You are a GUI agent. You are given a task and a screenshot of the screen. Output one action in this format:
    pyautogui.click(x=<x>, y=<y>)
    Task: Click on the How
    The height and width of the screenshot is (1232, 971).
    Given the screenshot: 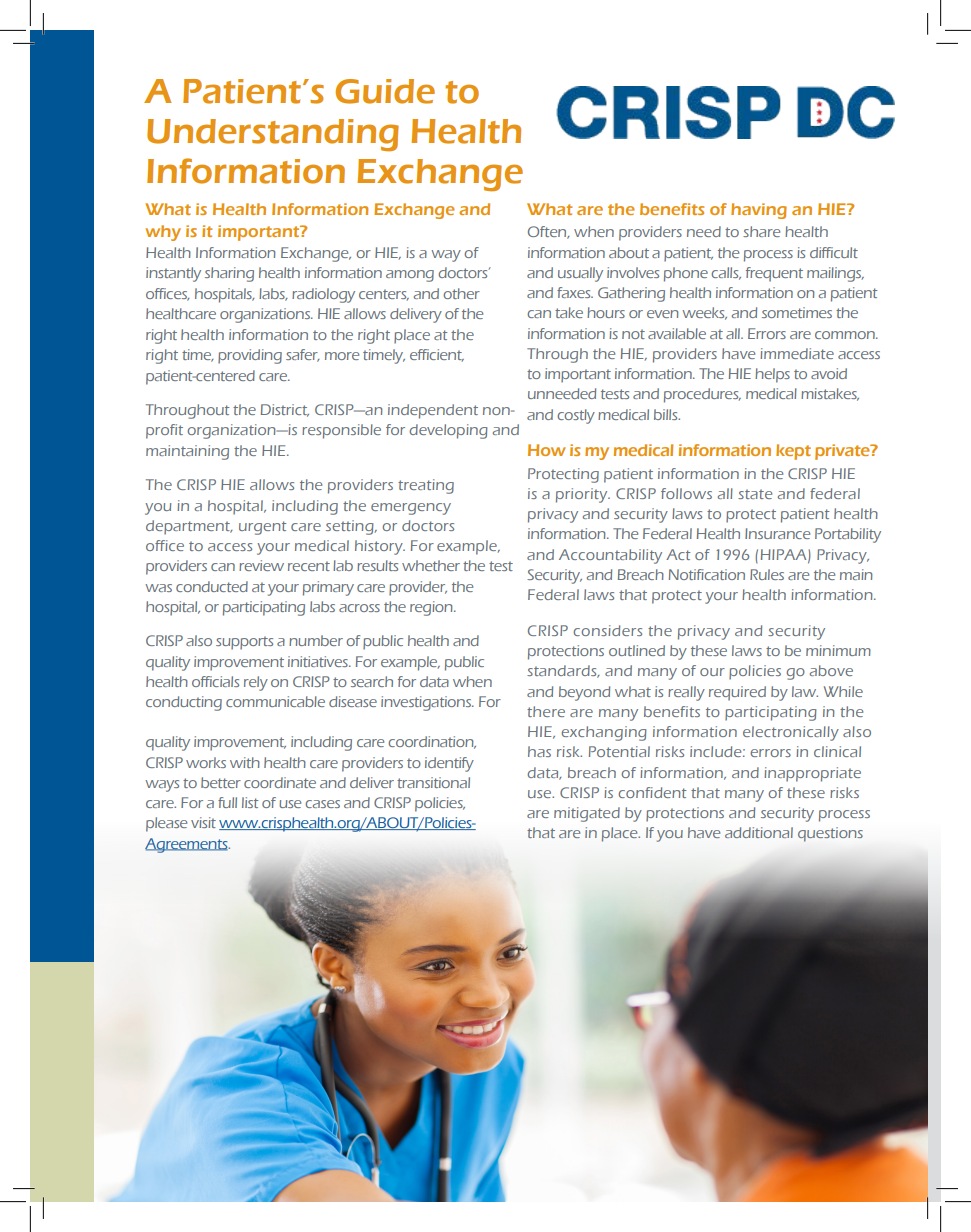 What is the action you would take?
    pyautogui.click(x=547, y=450)
